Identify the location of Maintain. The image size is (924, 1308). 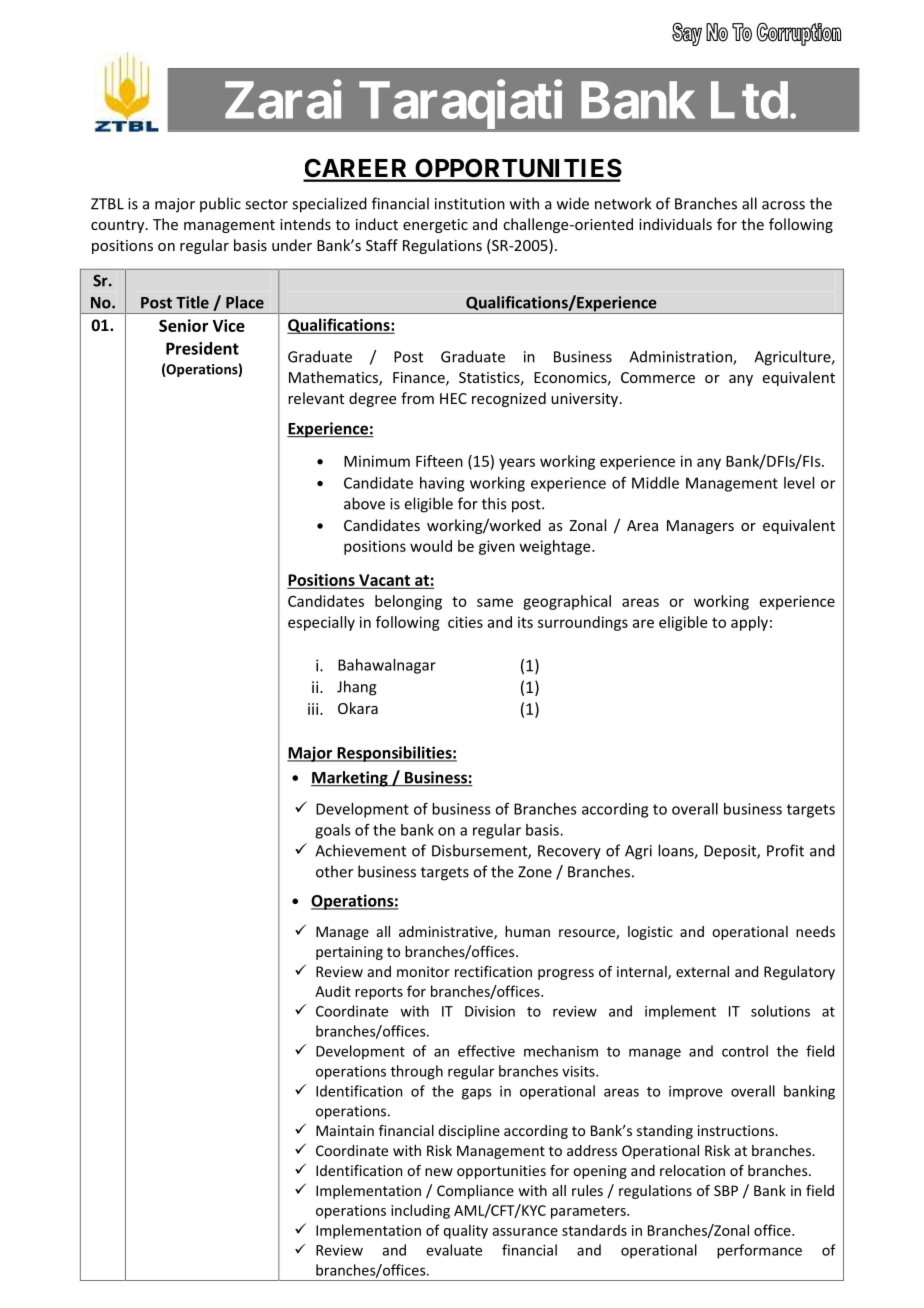
(345, 1130).
